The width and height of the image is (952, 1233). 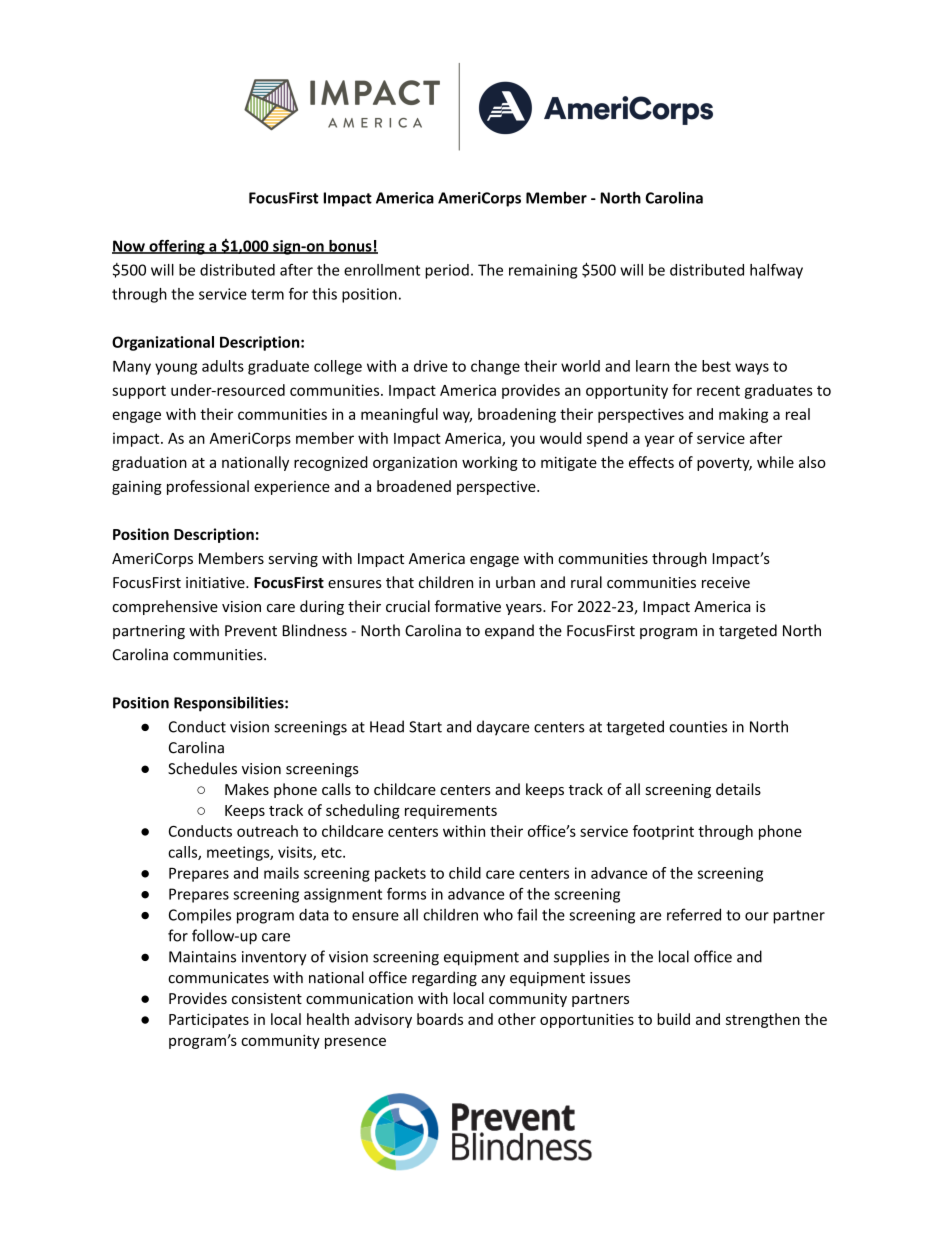 I want to click on professional, so click(x=208, y=487).
